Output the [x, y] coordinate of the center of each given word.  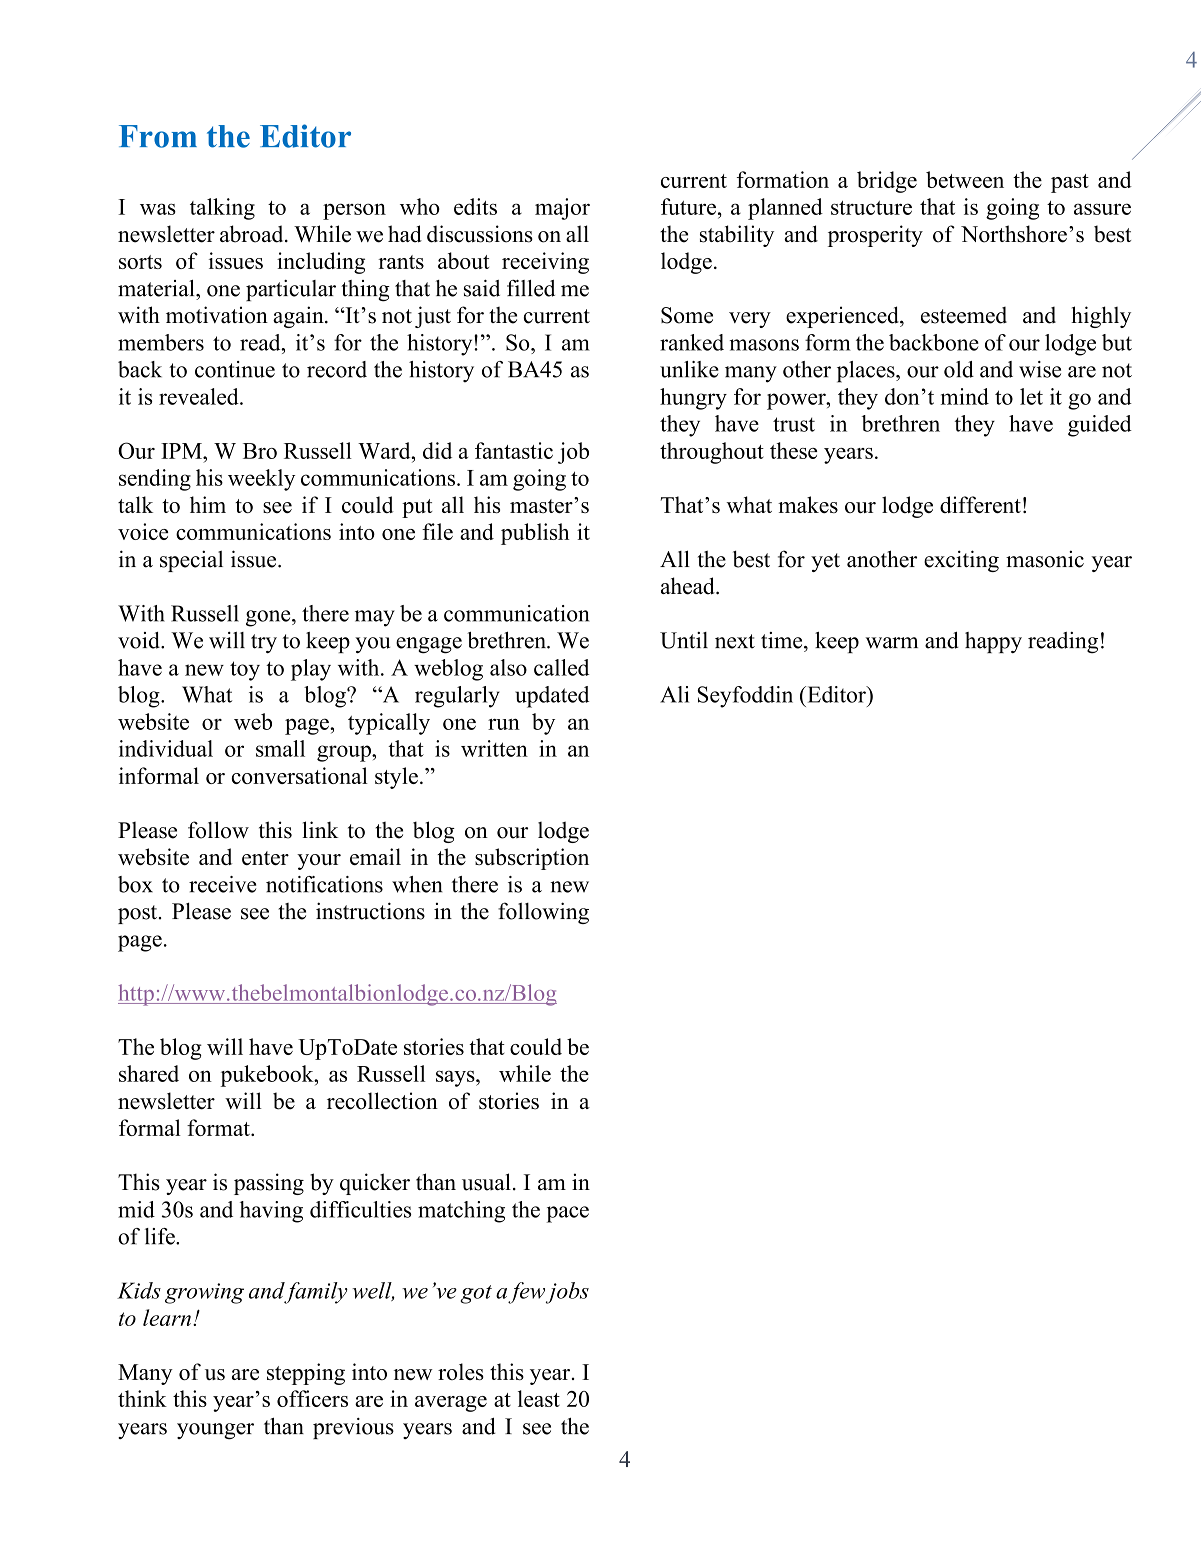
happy [993, 642]
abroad [253, 234]
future [688, 206]
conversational [300, 775]
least [539, 1398]
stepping [306, 1374]
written [494, 748]
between [965, 179]
